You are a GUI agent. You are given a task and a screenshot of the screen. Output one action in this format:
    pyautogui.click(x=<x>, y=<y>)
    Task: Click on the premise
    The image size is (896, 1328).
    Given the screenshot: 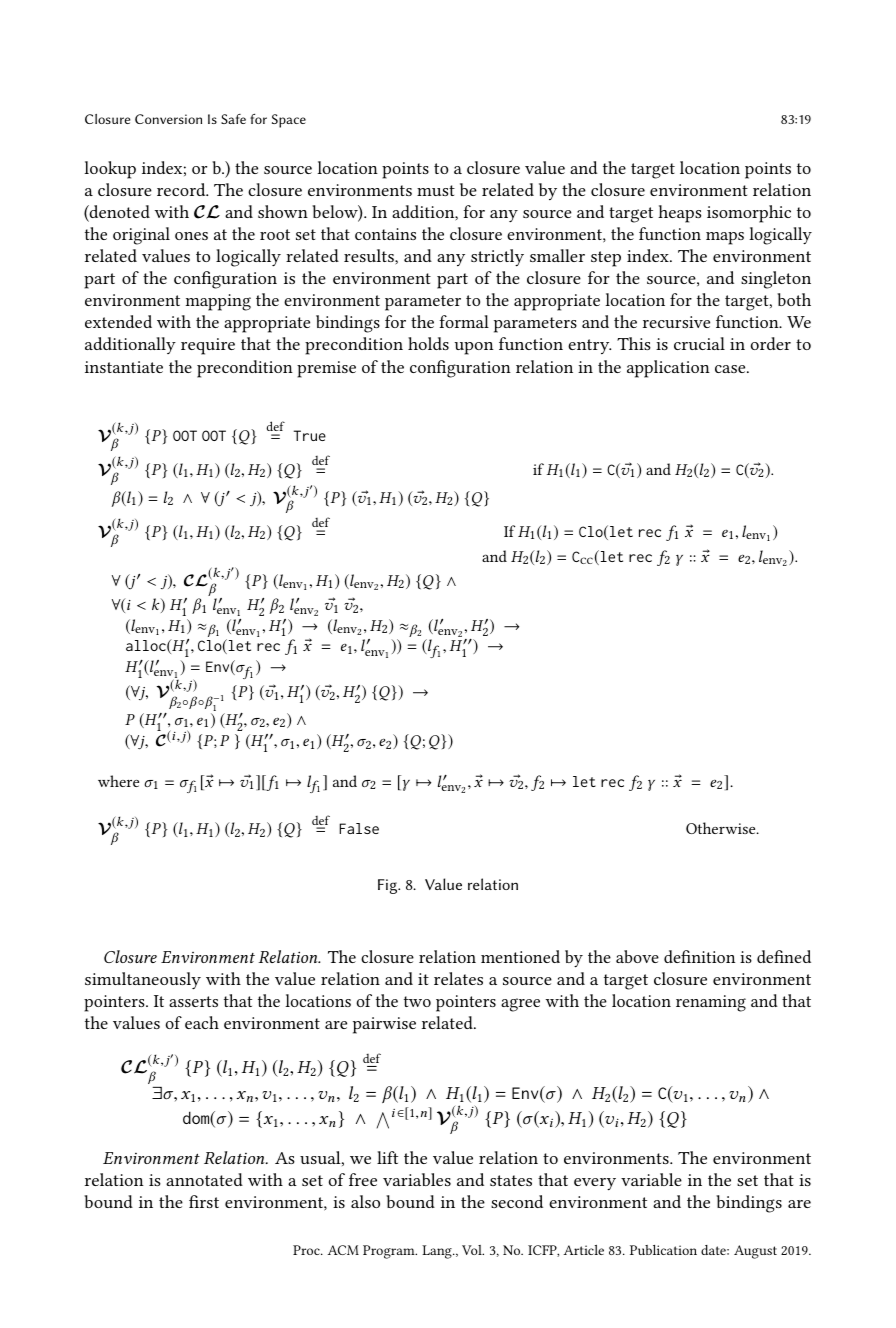 What is the action you would take?
    pyautogui.click(x=326, y=369)
